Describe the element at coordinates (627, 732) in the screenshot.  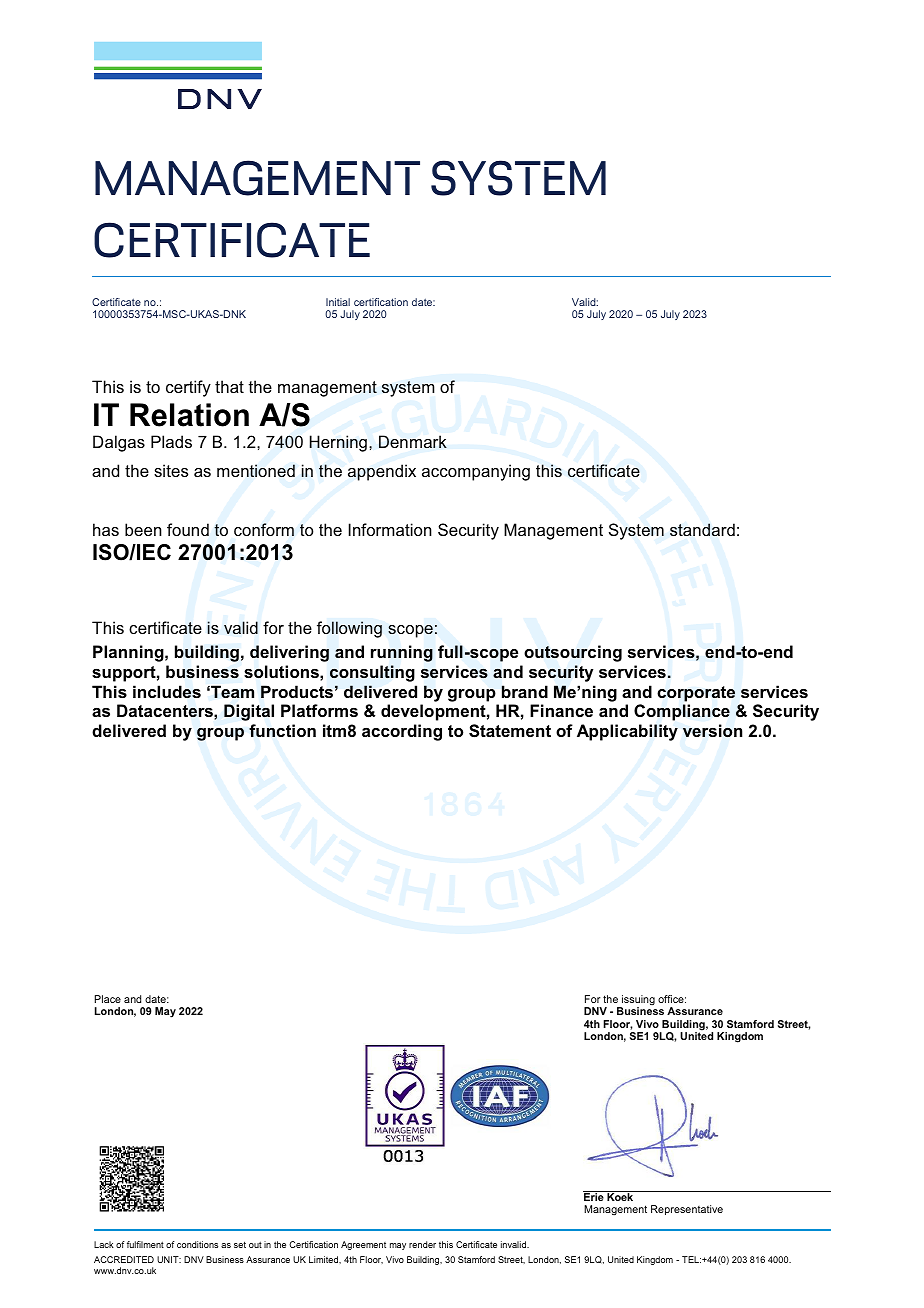
I see `Applicability` at that location.
